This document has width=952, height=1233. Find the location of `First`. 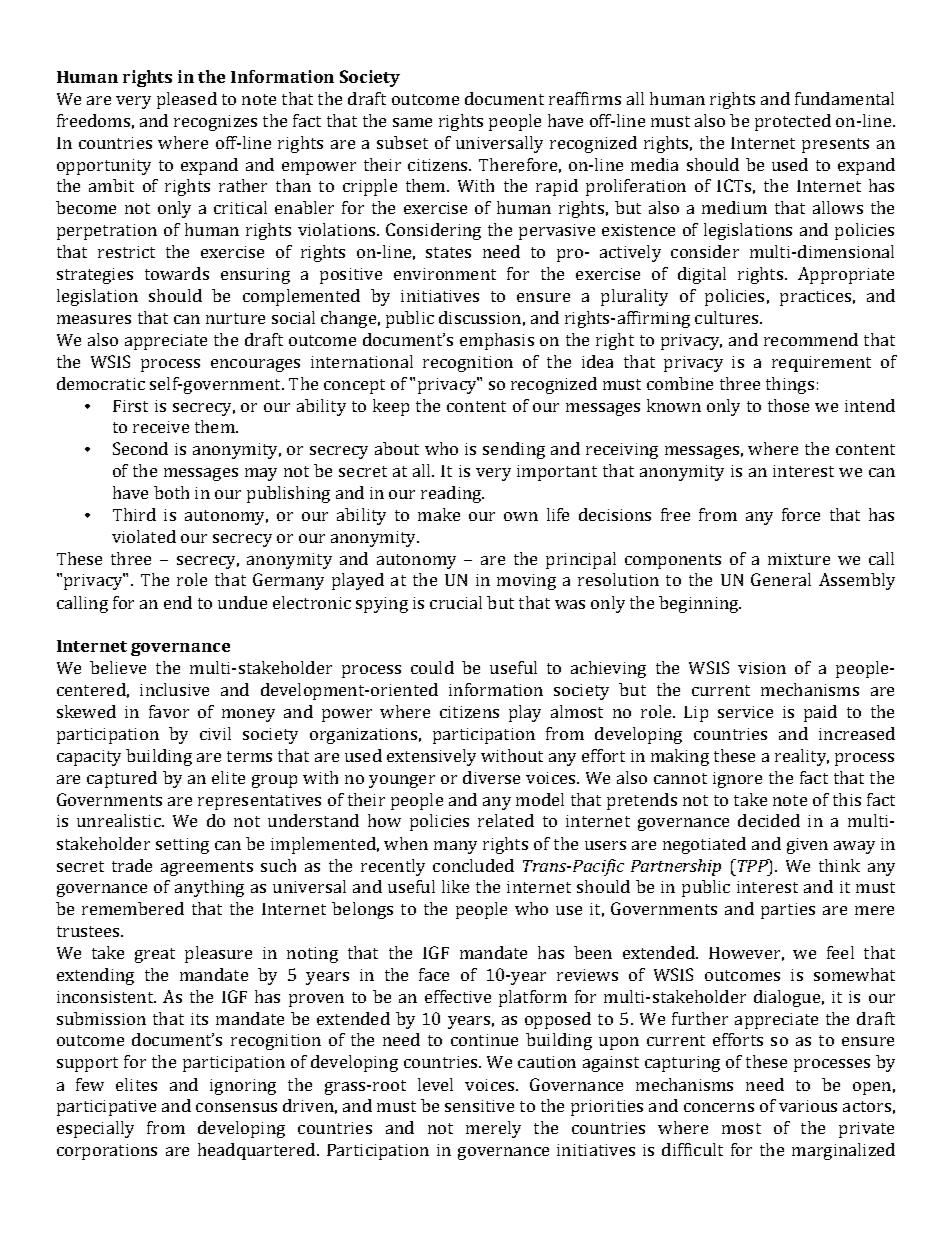

First is located at coordinates (130, 406).
